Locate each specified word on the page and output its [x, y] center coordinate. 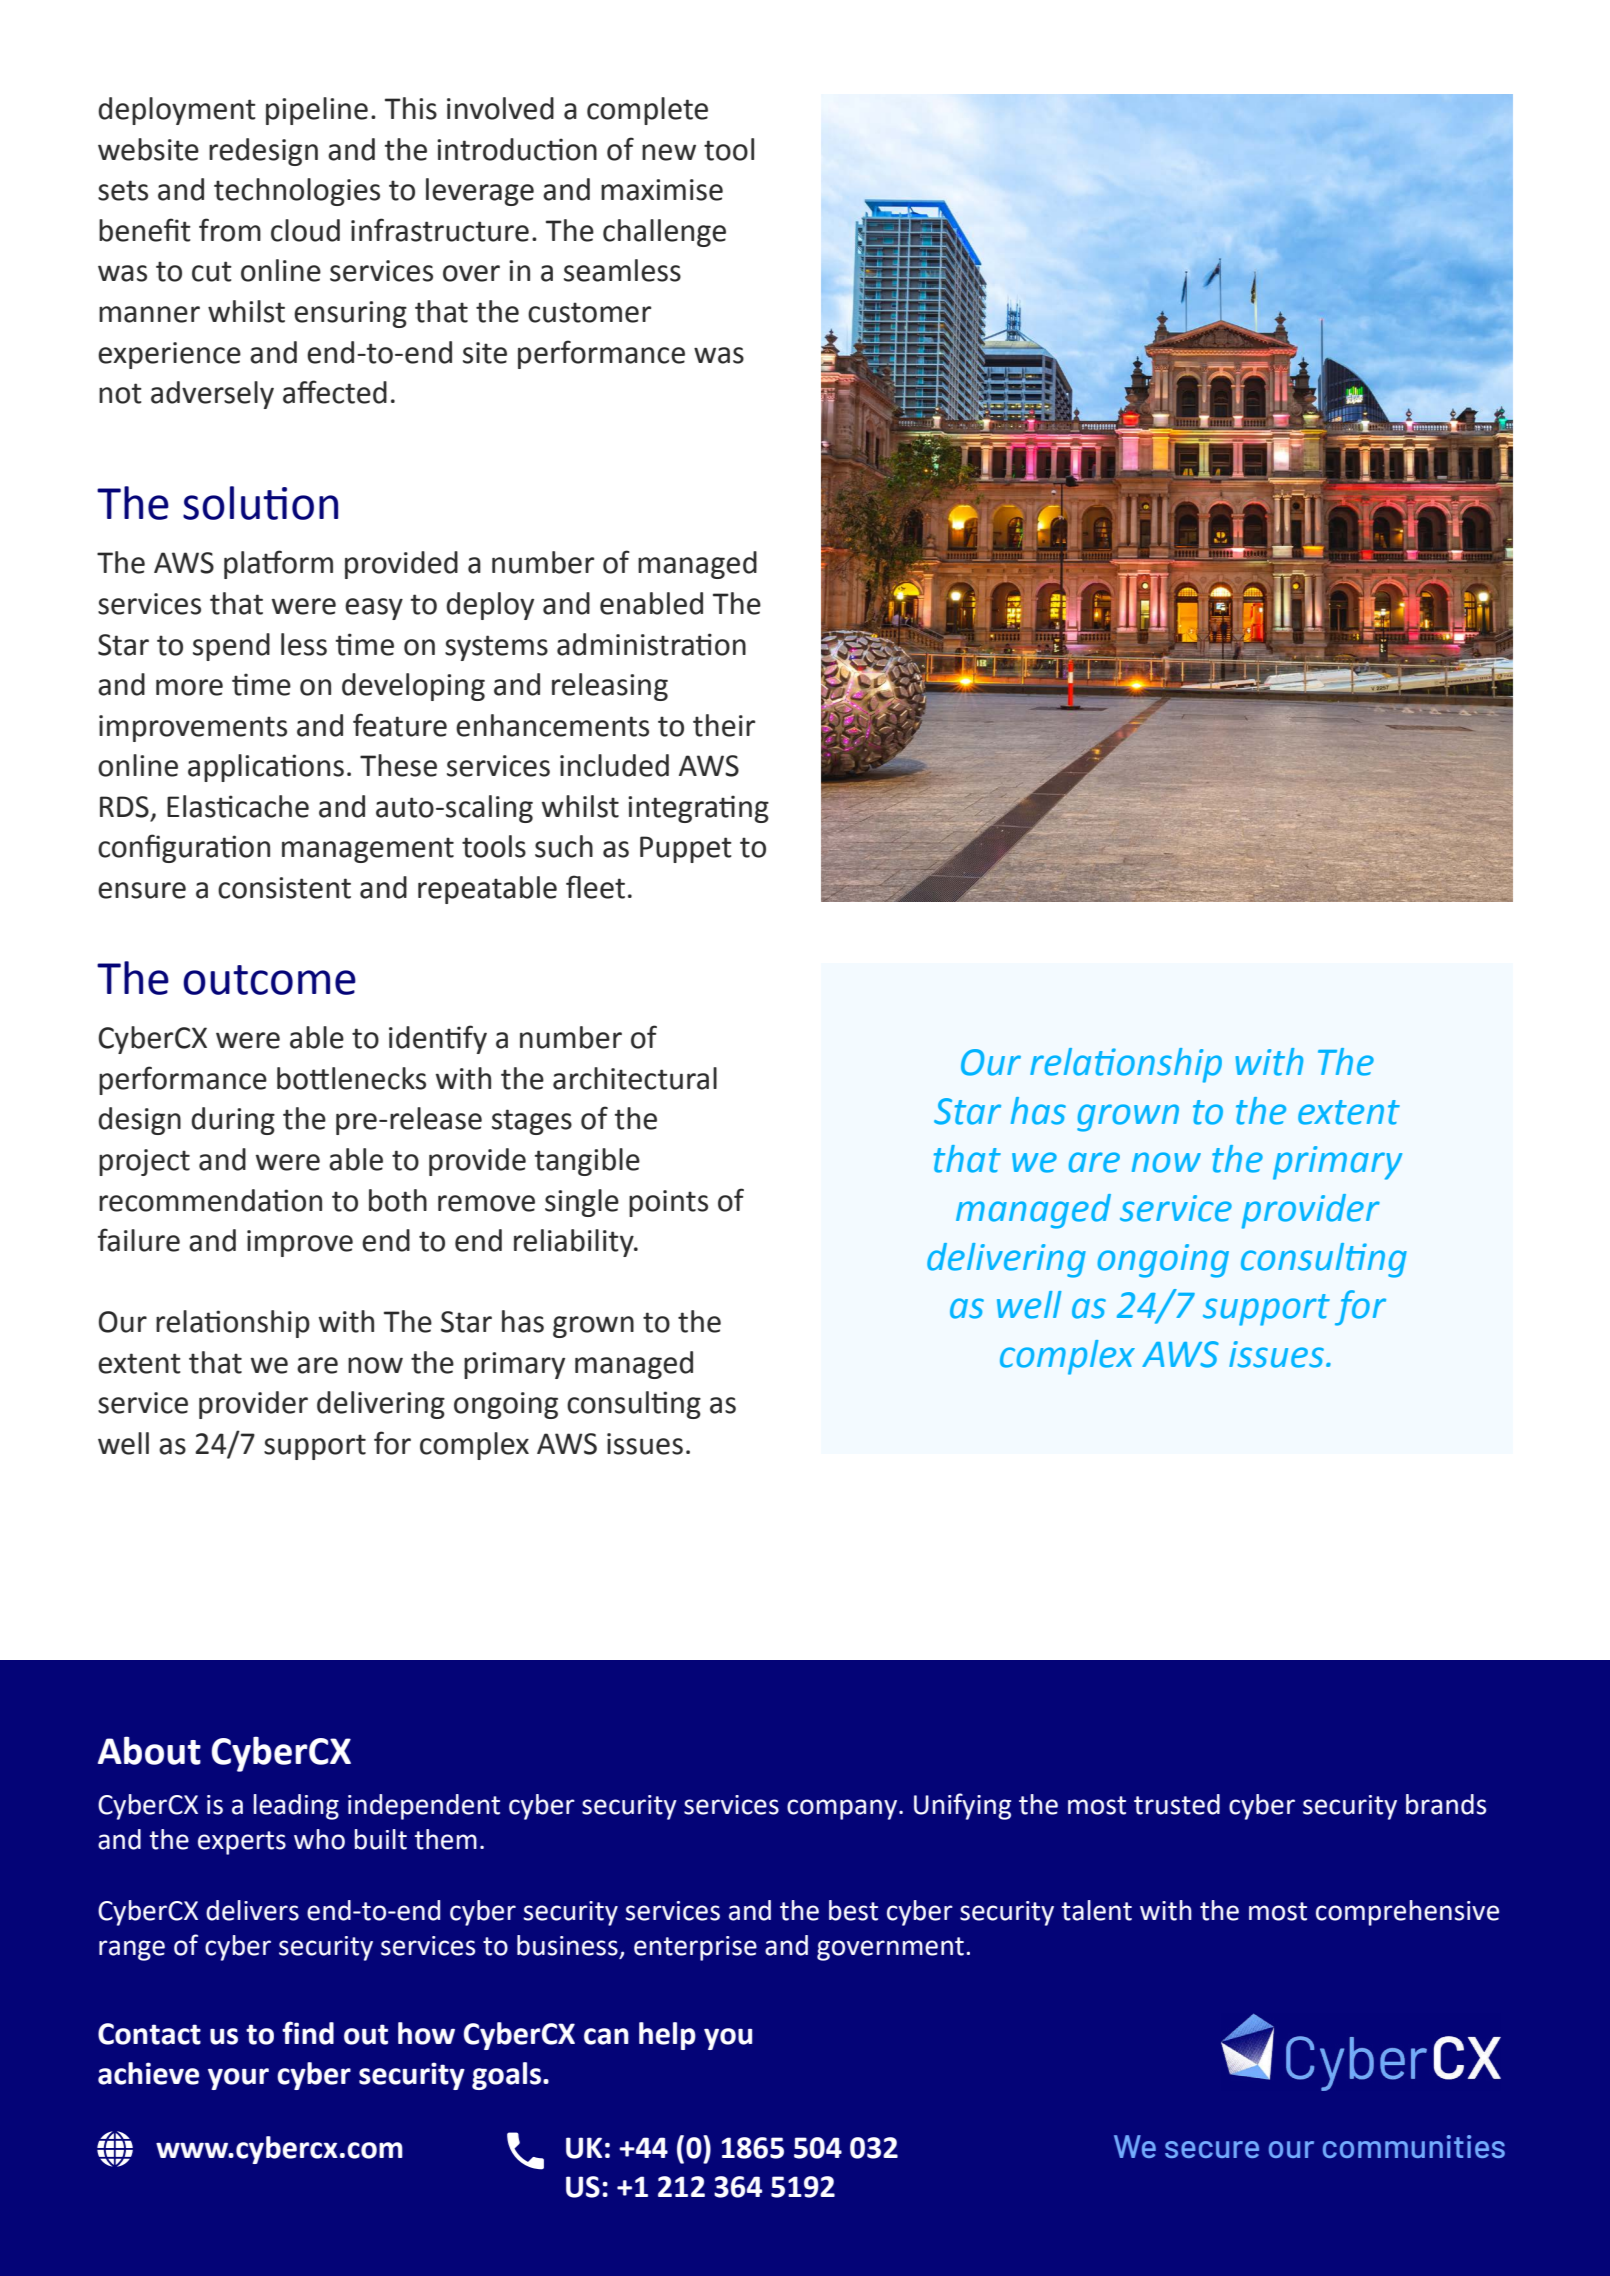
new [669, 152]
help [667, 2036]
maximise [662, 190]
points [668, 1203]
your [238, 2079]
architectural [635, 1078]
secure [1212, 2149]
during [233, 1121]
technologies [297, 192]
